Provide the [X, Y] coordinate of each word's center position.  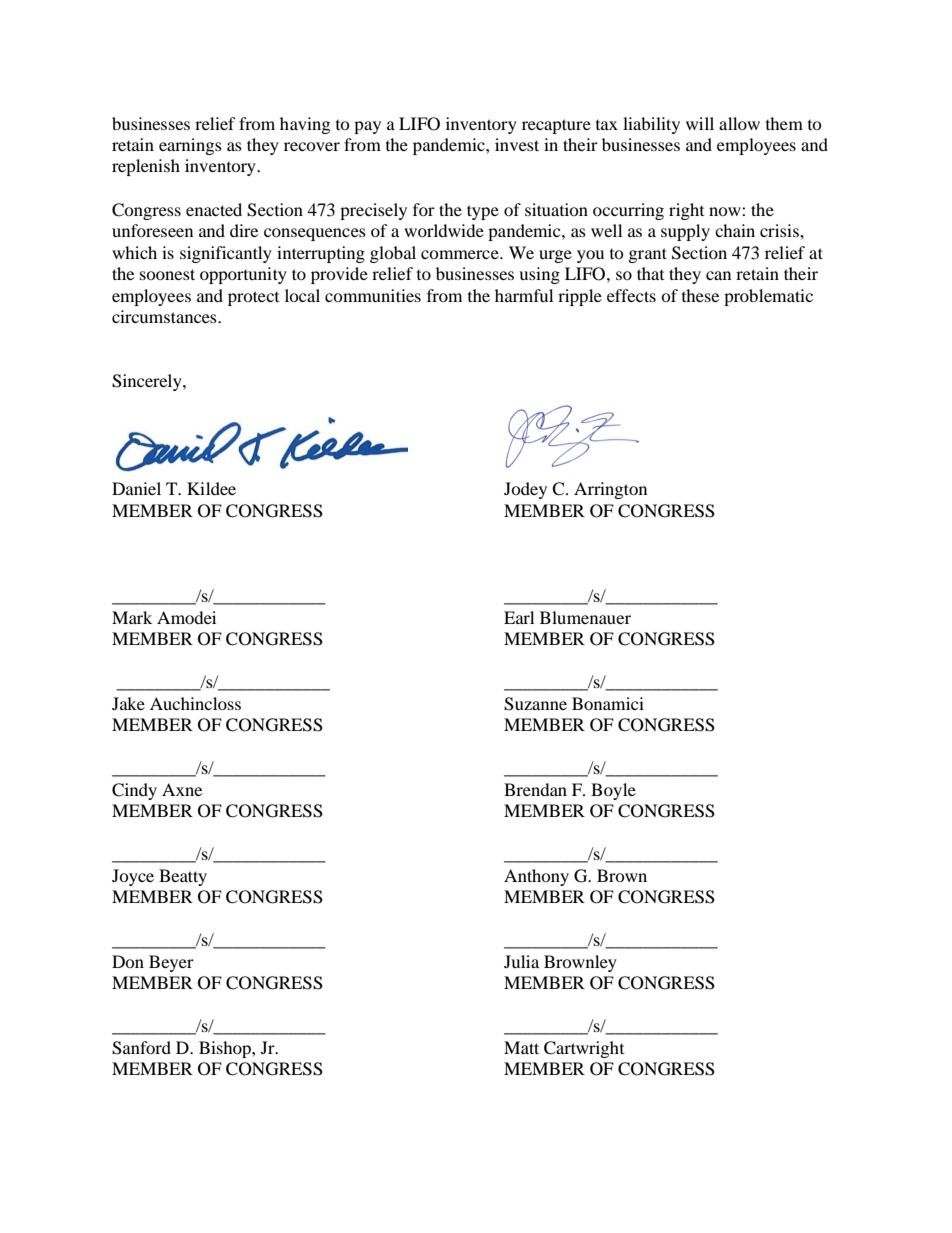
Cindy [134, 791]
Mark [132, 617]
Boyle [613, 791]
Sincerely [148, 382]
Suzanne [535, 704]
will [700, 123]
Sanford [141, 1048]
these [700, 295]
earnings [190, 146]
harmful [524, 295]
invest [517, 144]
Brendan [535, 789]
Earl [519, 617]
